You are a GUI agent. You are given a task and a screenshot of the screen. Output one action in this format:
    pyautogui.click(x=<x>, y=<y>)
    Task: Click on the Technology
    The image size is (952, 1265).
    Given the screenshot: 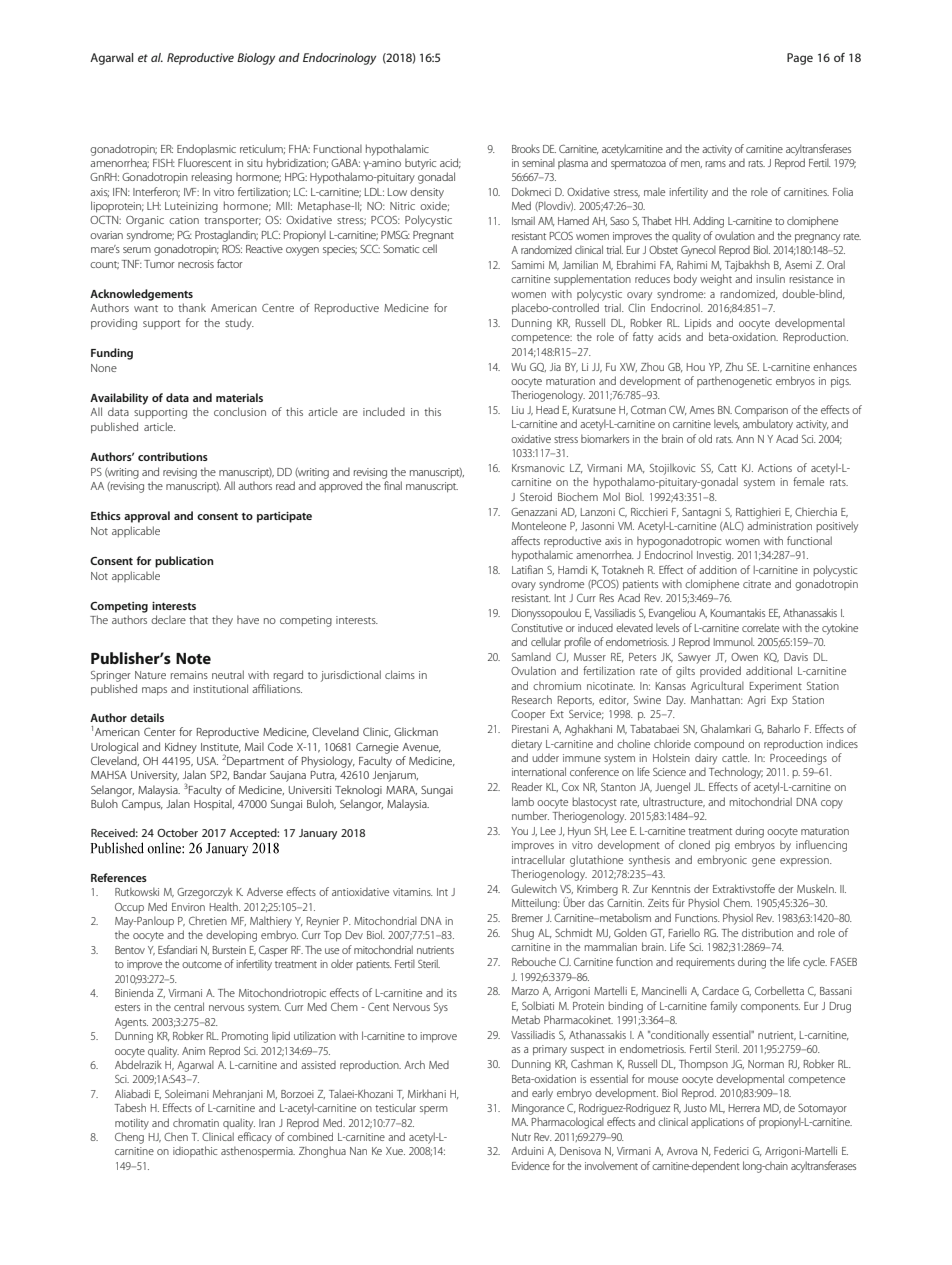 What is the action you would take?
    pyautogui.click(x=736, y=773)
